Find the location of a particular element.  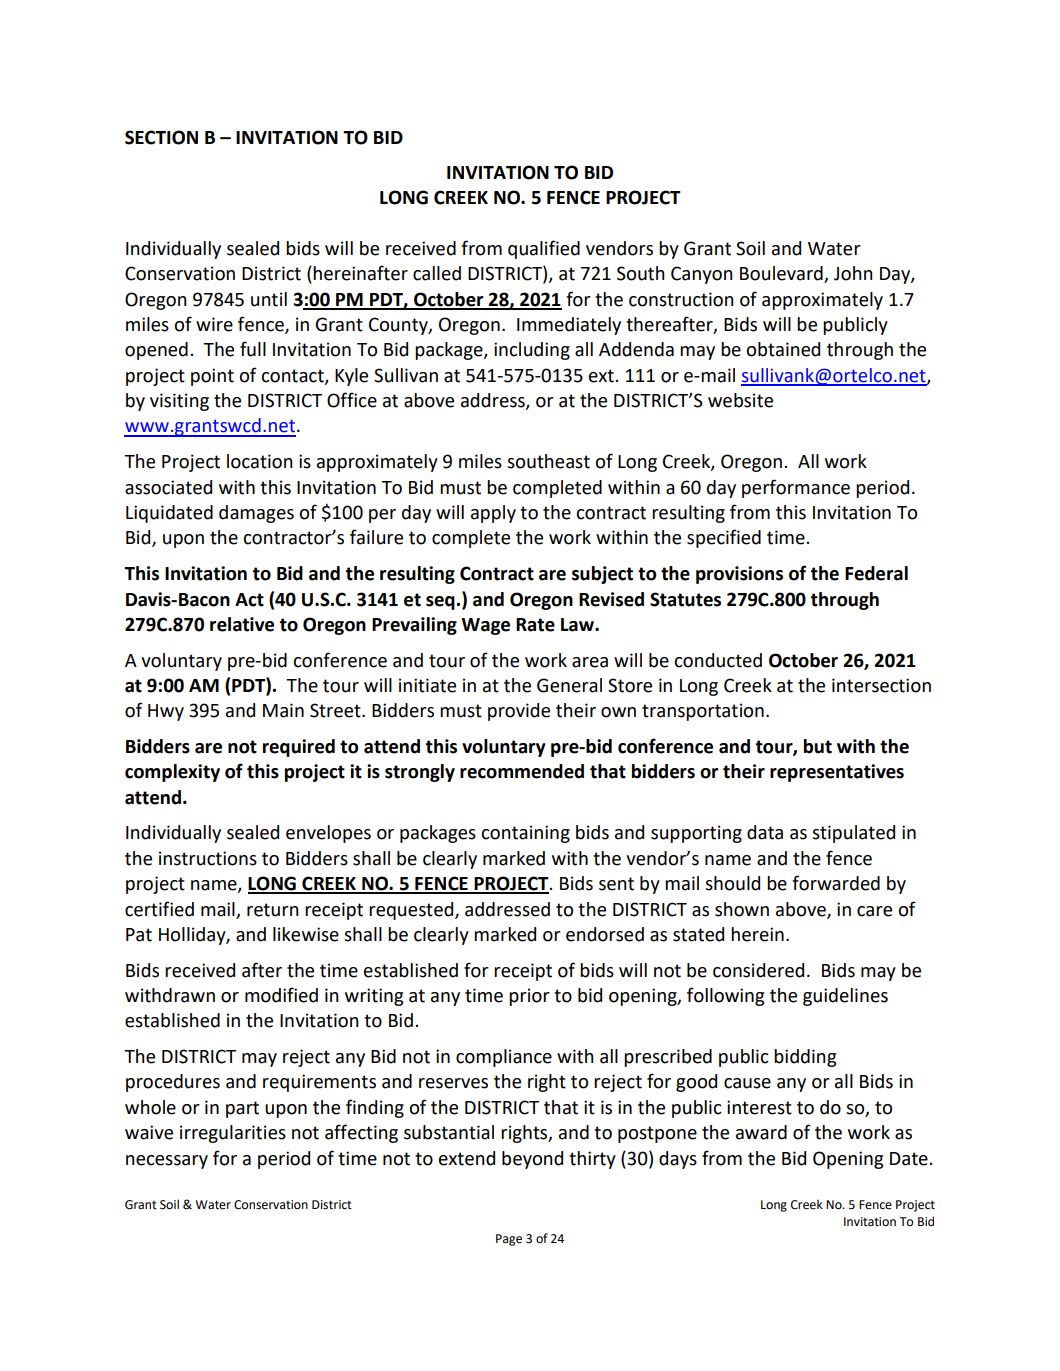

shown is located at coordinates (742, 909).
